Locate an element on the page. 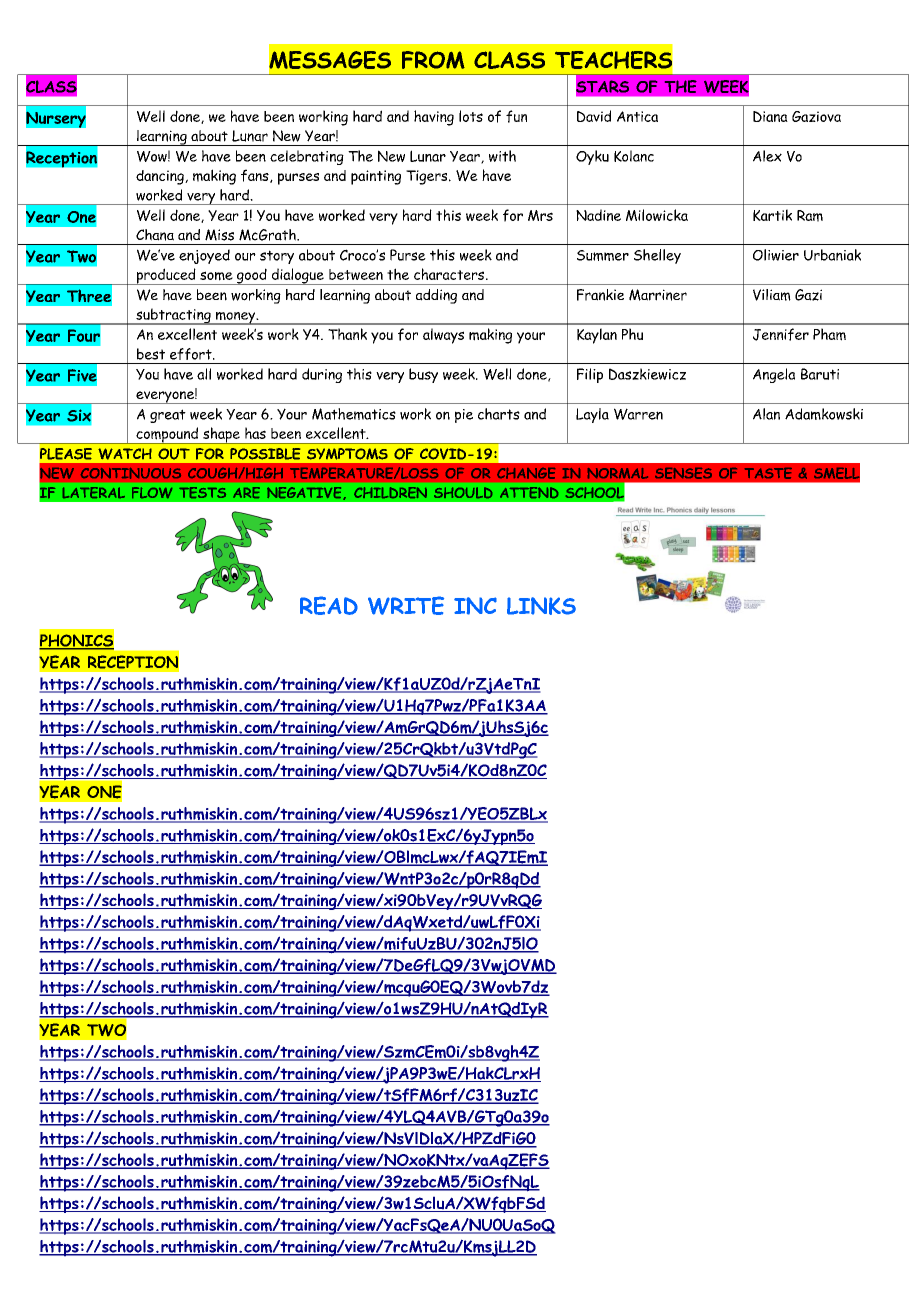 The height and width of the document is (1307, 924). Alan is located at coordinates (766, 414).
